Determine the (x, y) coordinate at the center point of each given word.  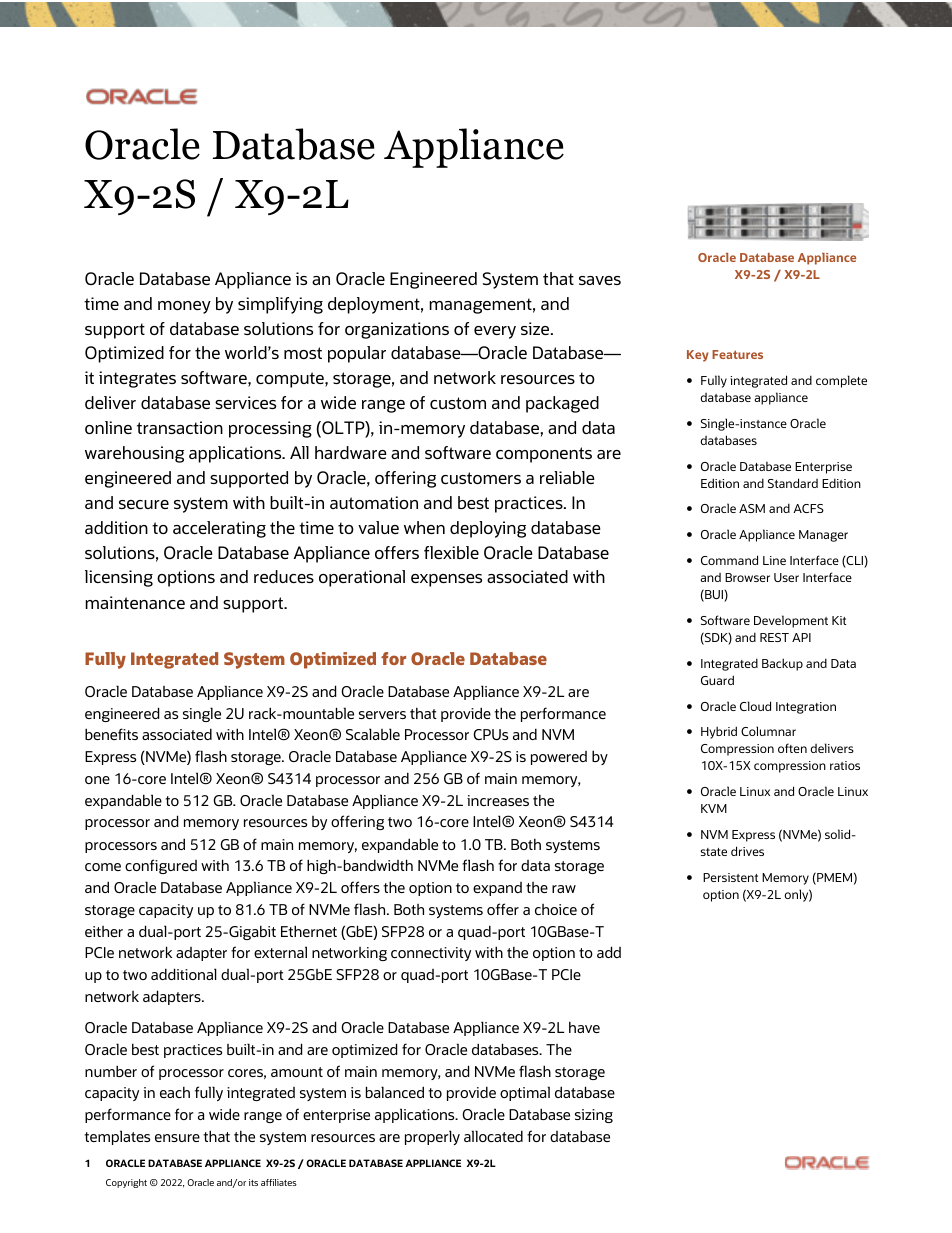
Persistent (731, 877)
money (184, 307)
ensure (177, 1138)
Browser (747, 577)
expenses (446, 580)
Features (737, 354)
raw (564, 889)
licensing (119, 578)
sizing (594, 1116)
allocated (493, 1136)
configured (161, 866)
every (495, 332)
